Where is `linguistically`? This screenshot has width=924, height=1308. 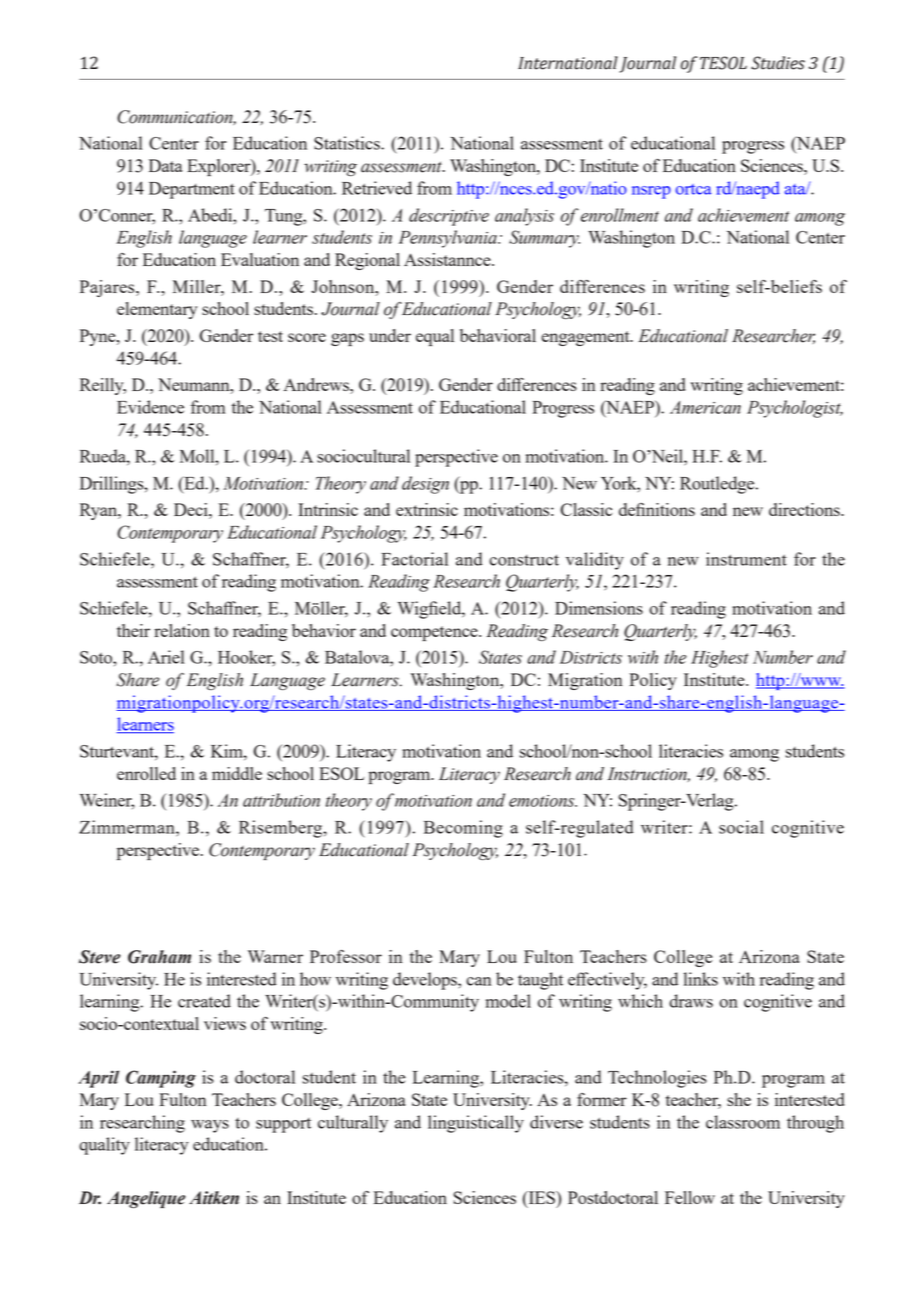
linguistically is located at coordinates (476, 1124).
